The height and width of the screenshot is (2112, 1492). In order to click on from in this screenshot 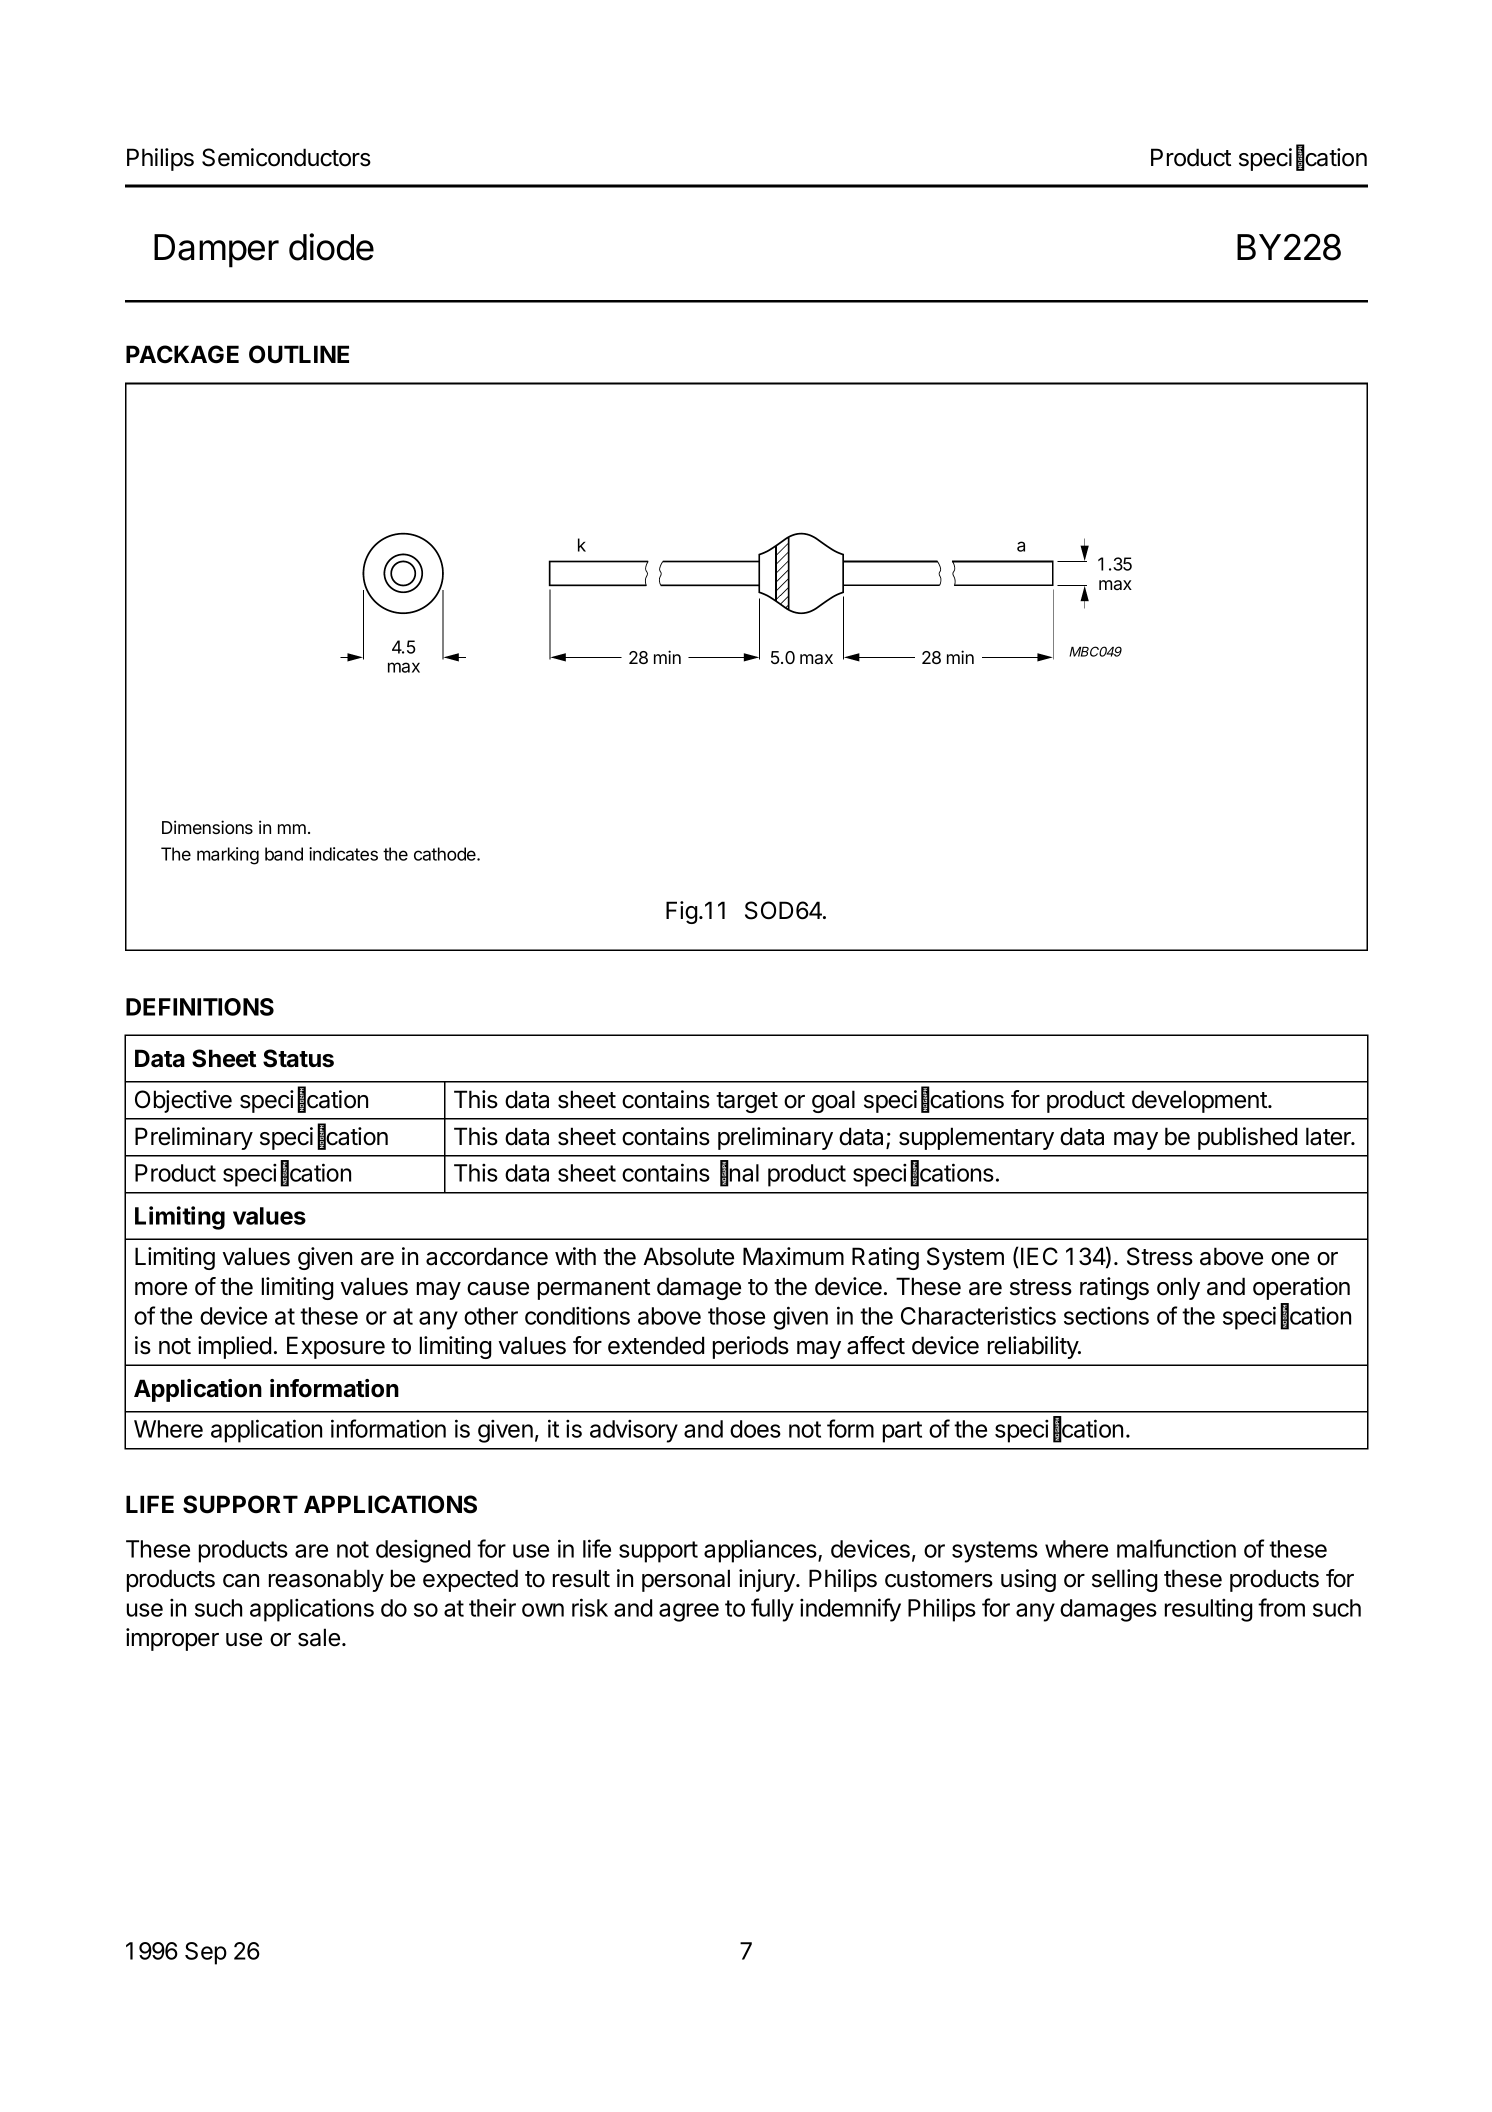, I will do `click(1281, 1607)`.
